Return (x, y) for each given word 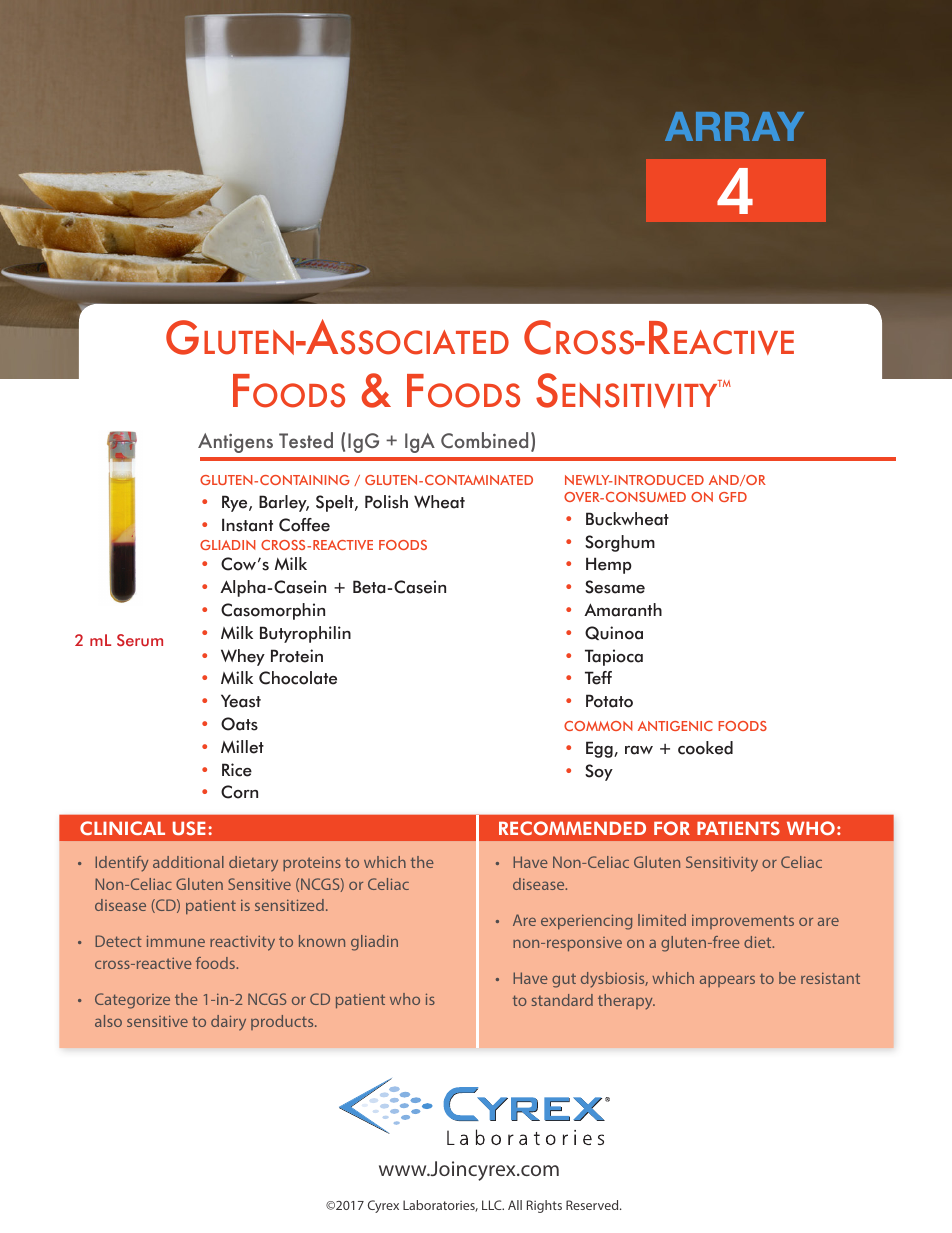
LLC (493, 1205)
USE (189, 828)
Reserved (593, 1205)
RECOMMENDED (572, 828)
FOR (672, 828)
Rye (236, 503)
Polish (386, 502)
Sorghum (620, 543)
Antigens (235, 443)
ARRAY (734, 126)
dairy (228, 1023)
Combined (484, 440)
